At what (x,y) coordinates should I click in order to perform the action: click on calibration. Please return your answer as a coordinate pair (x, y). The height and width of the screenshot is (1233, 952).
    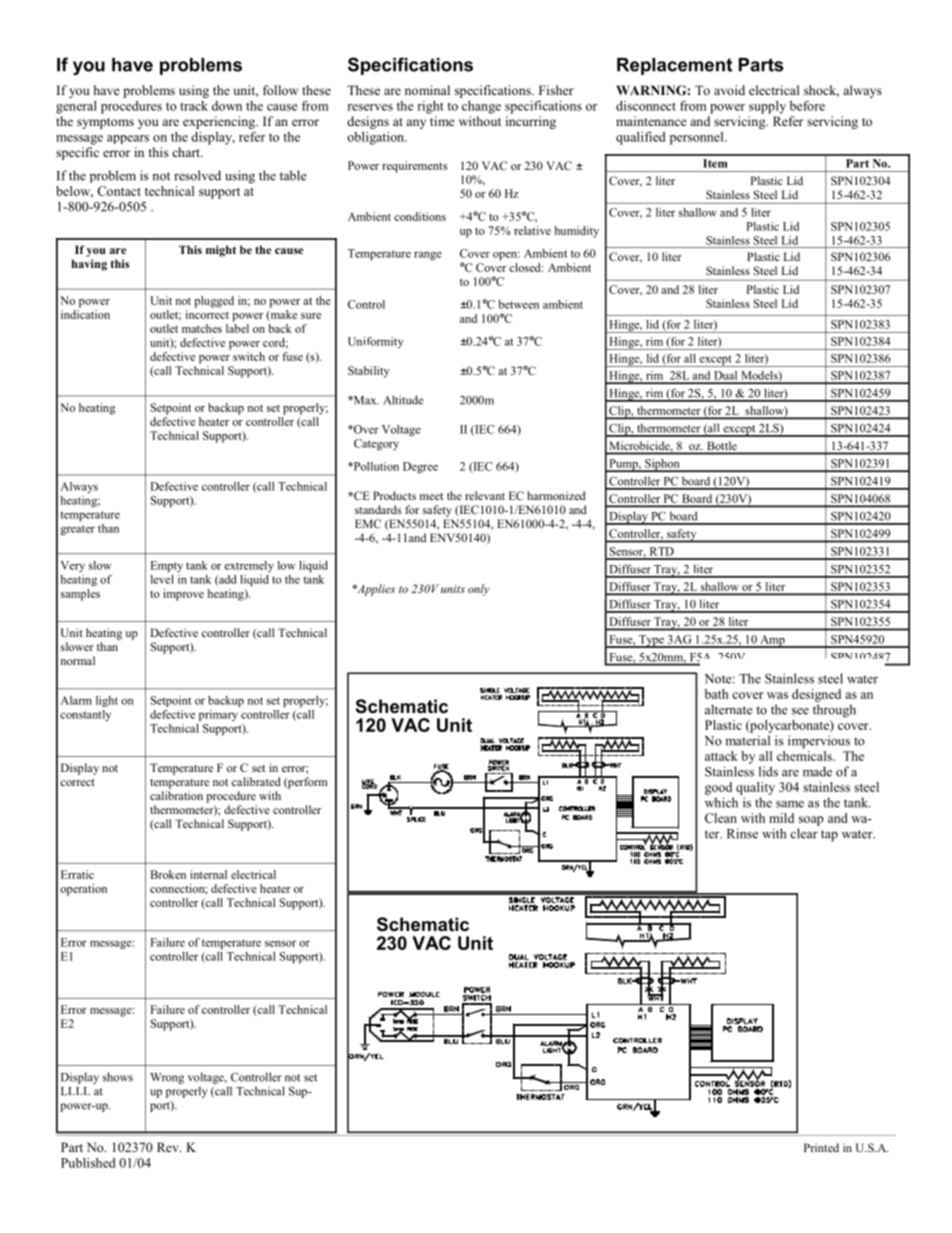
    Looking at the image, I should click on (176, 795).
